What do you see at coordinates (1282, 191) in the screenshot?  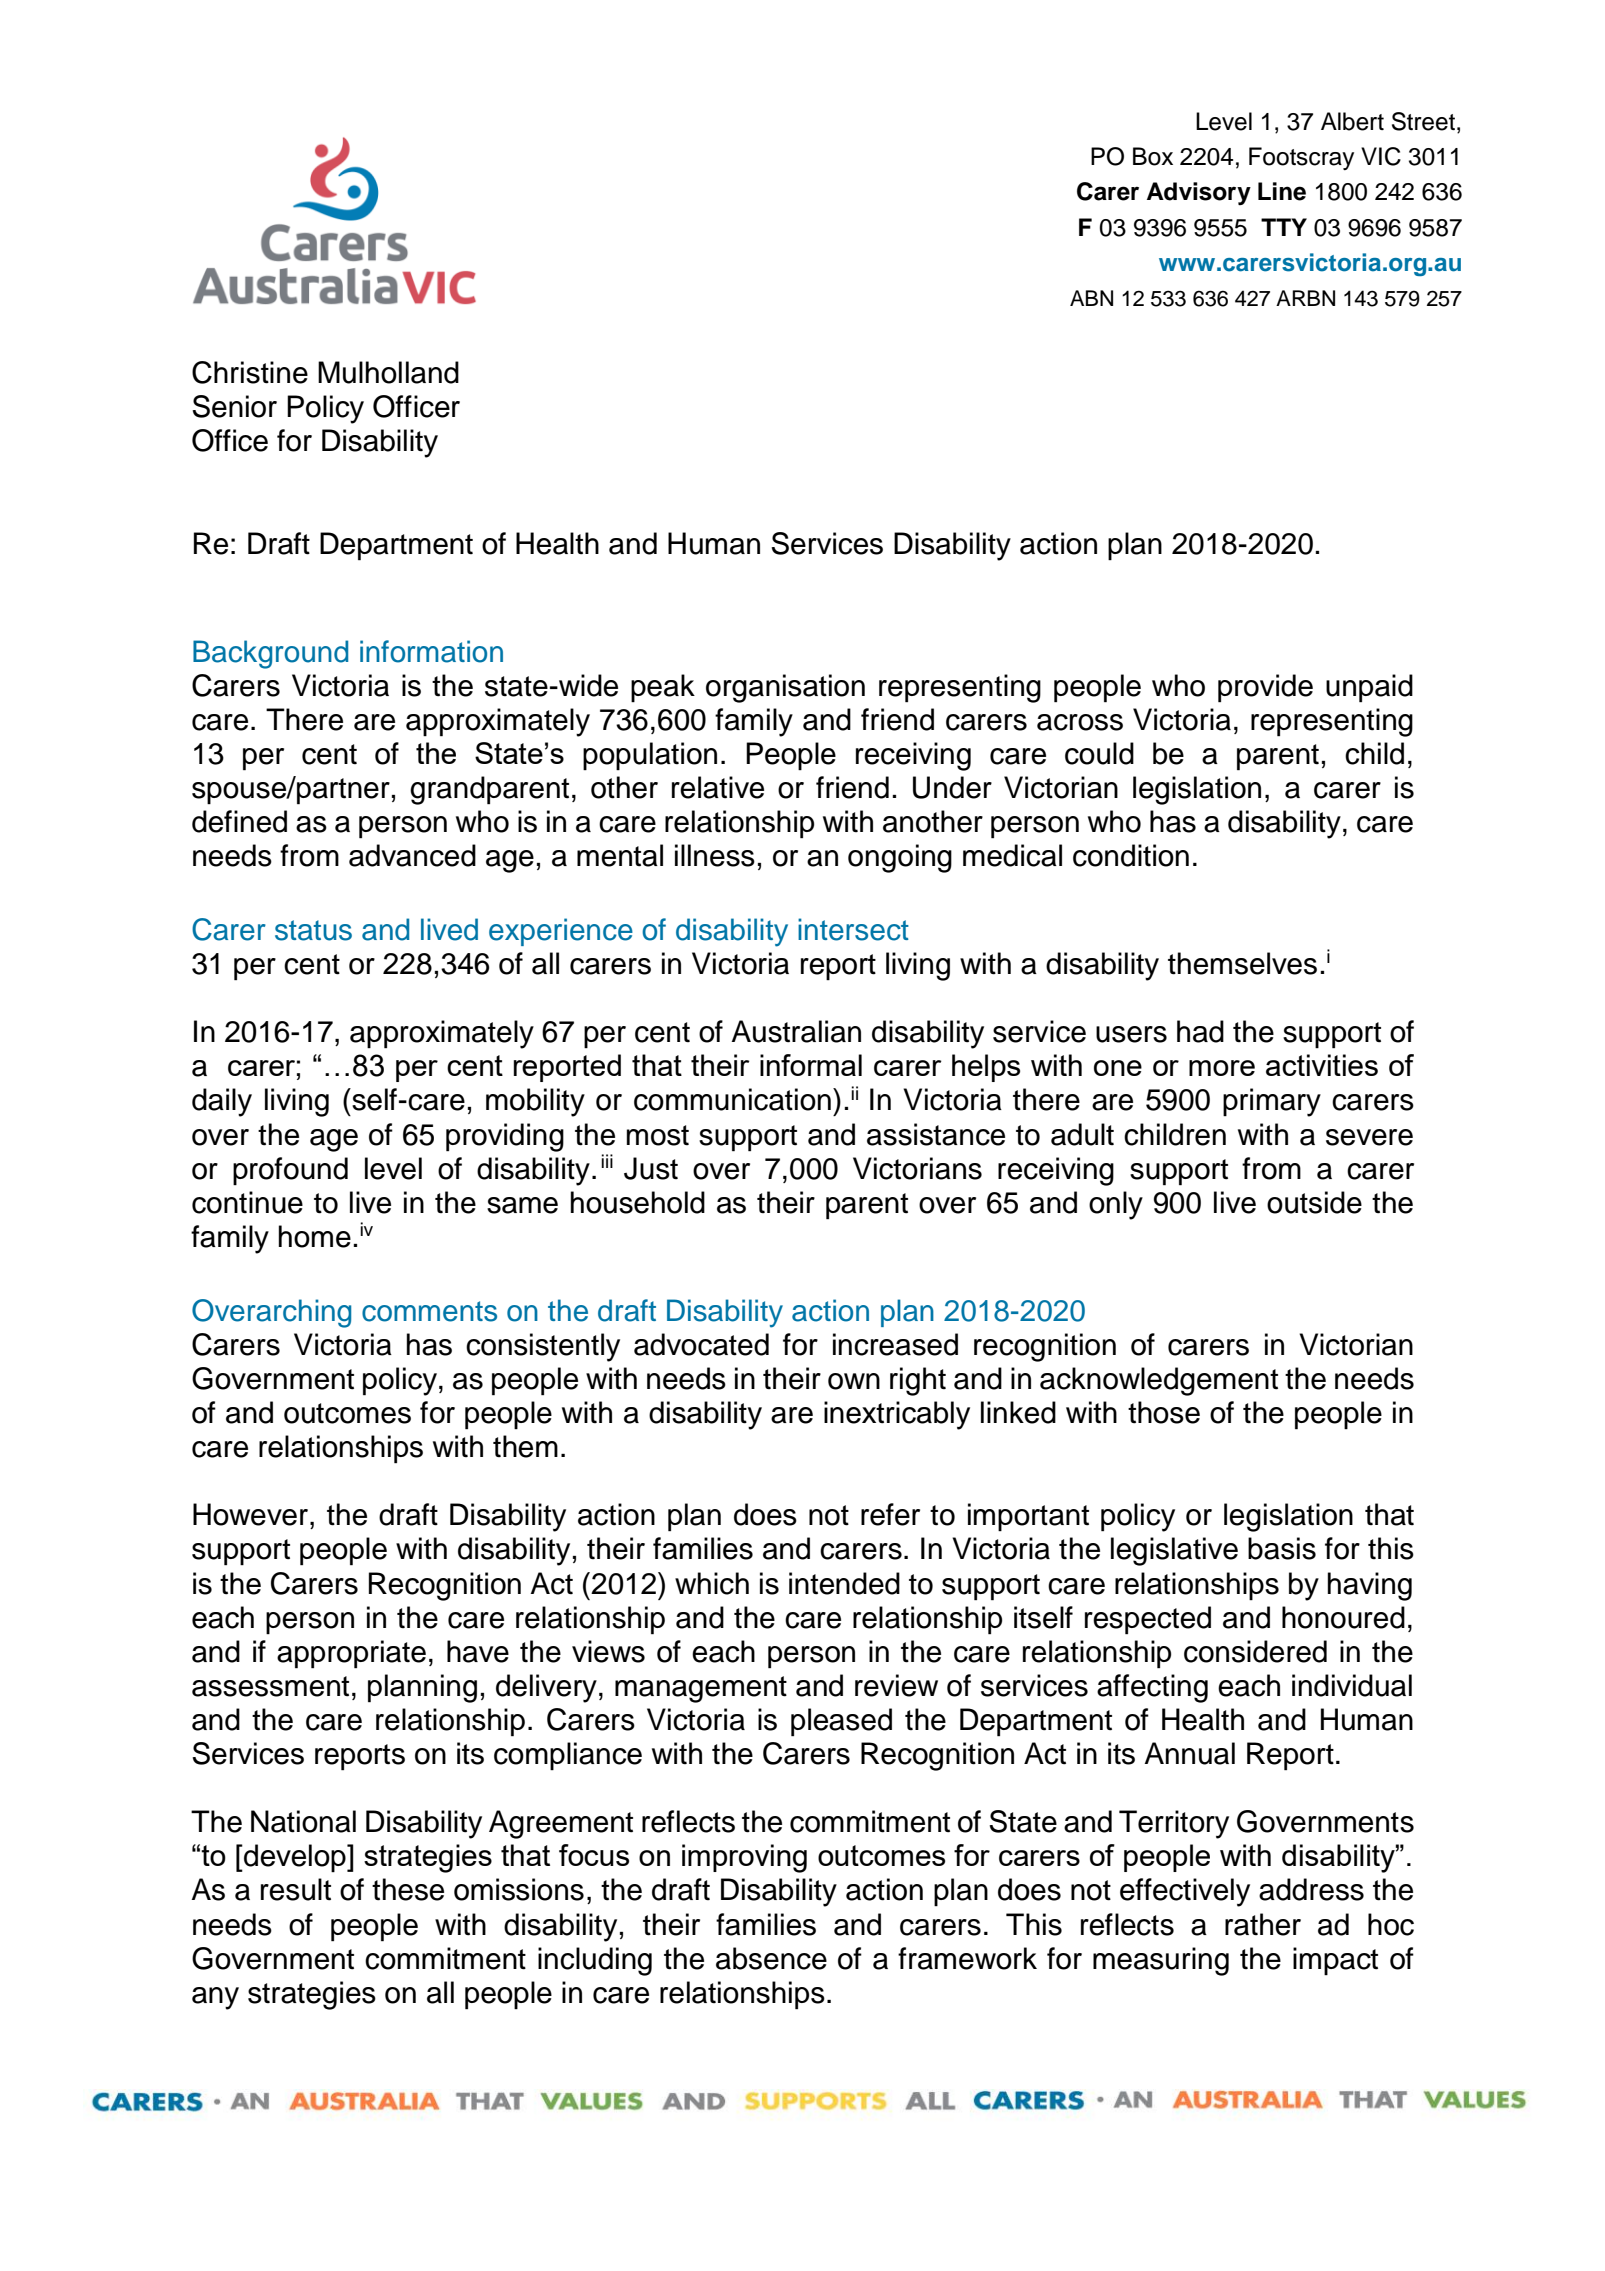 I see `Line` at bounding box center [1282, 191].
